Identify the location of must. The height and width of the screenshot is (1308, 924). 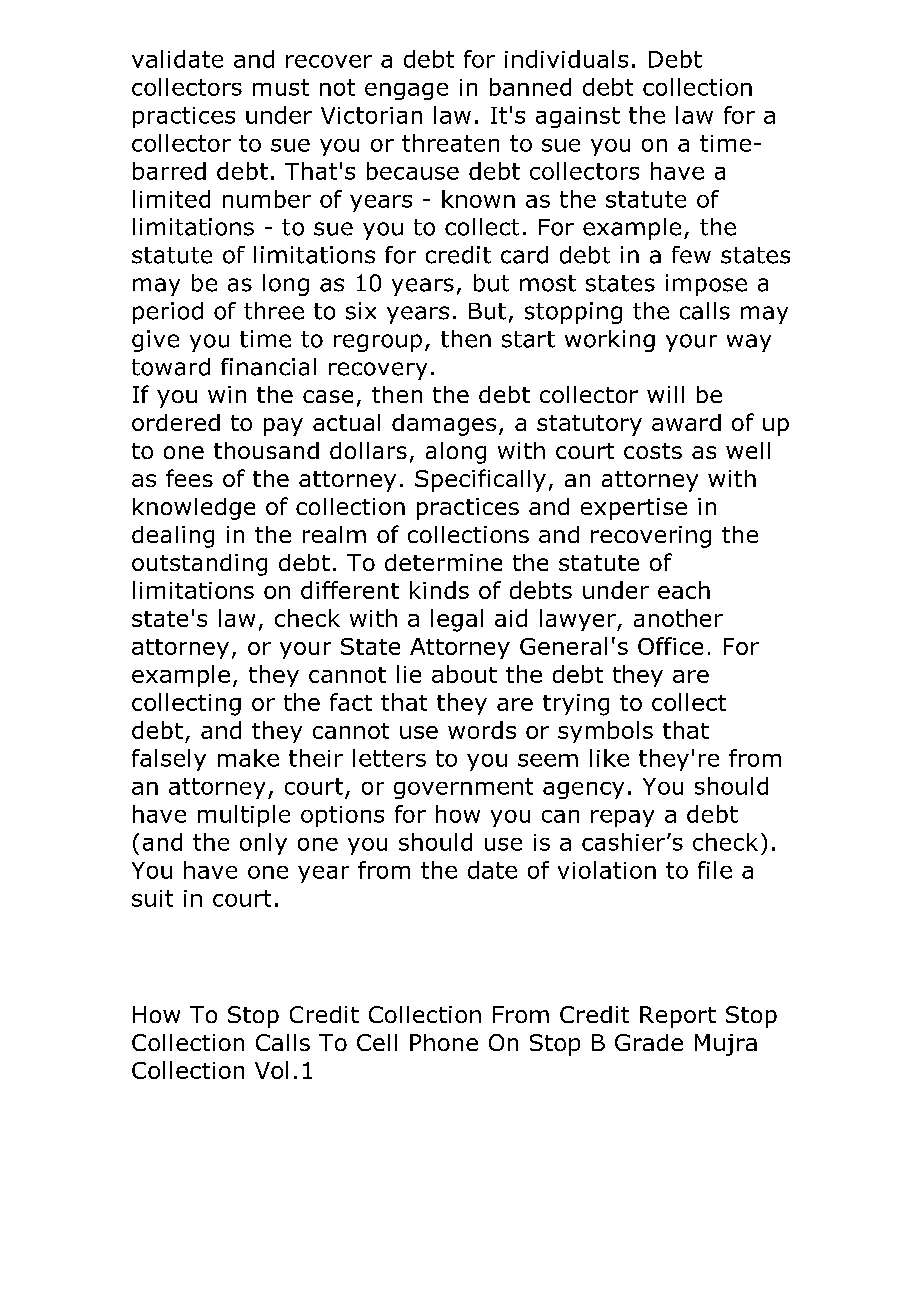
(281, 87).
